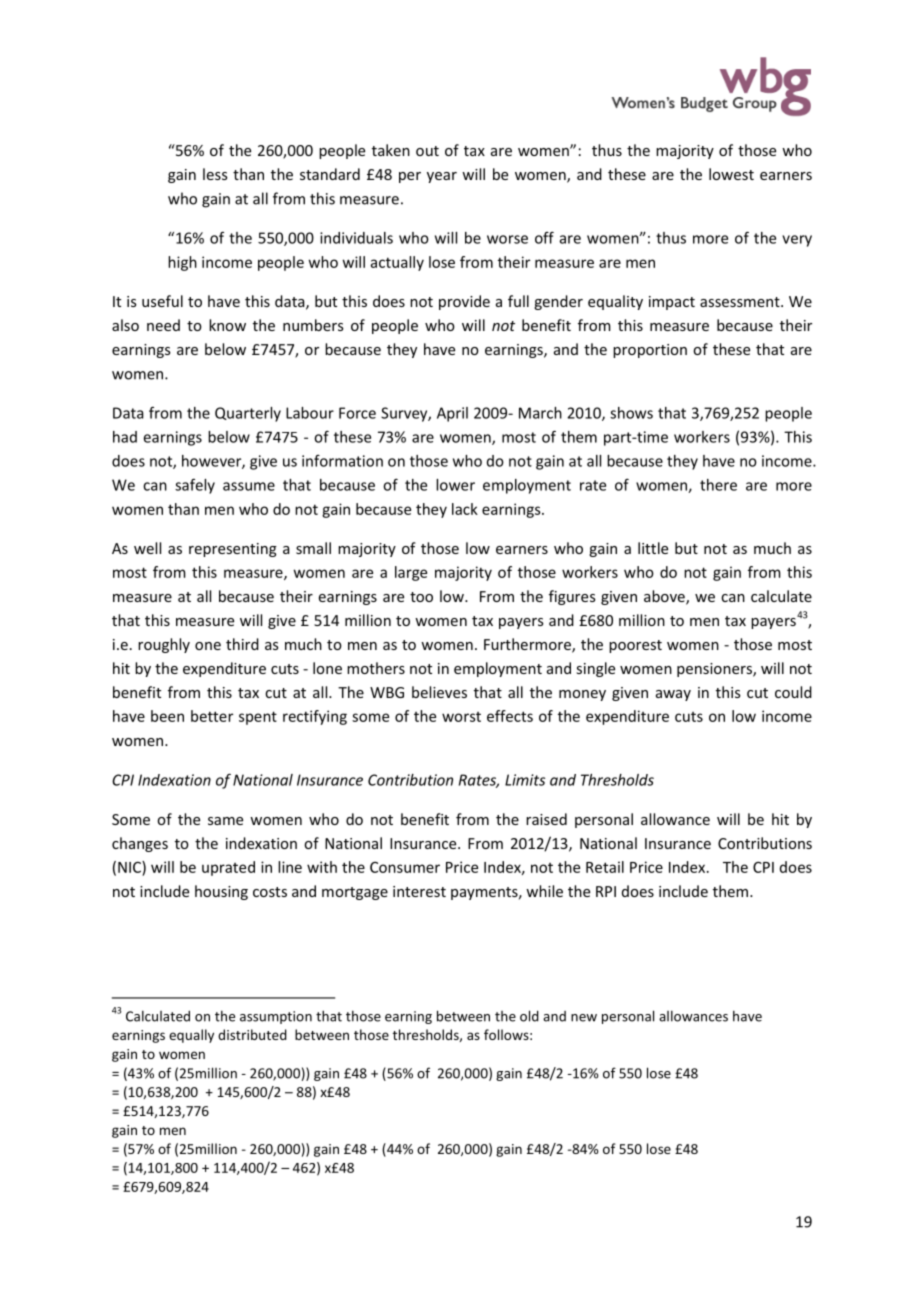 The height and width of the page is (1308, 924). What do you see at coordinates (584, 1018) in the page?
I see `new` at bounding box center [584, 1018].
